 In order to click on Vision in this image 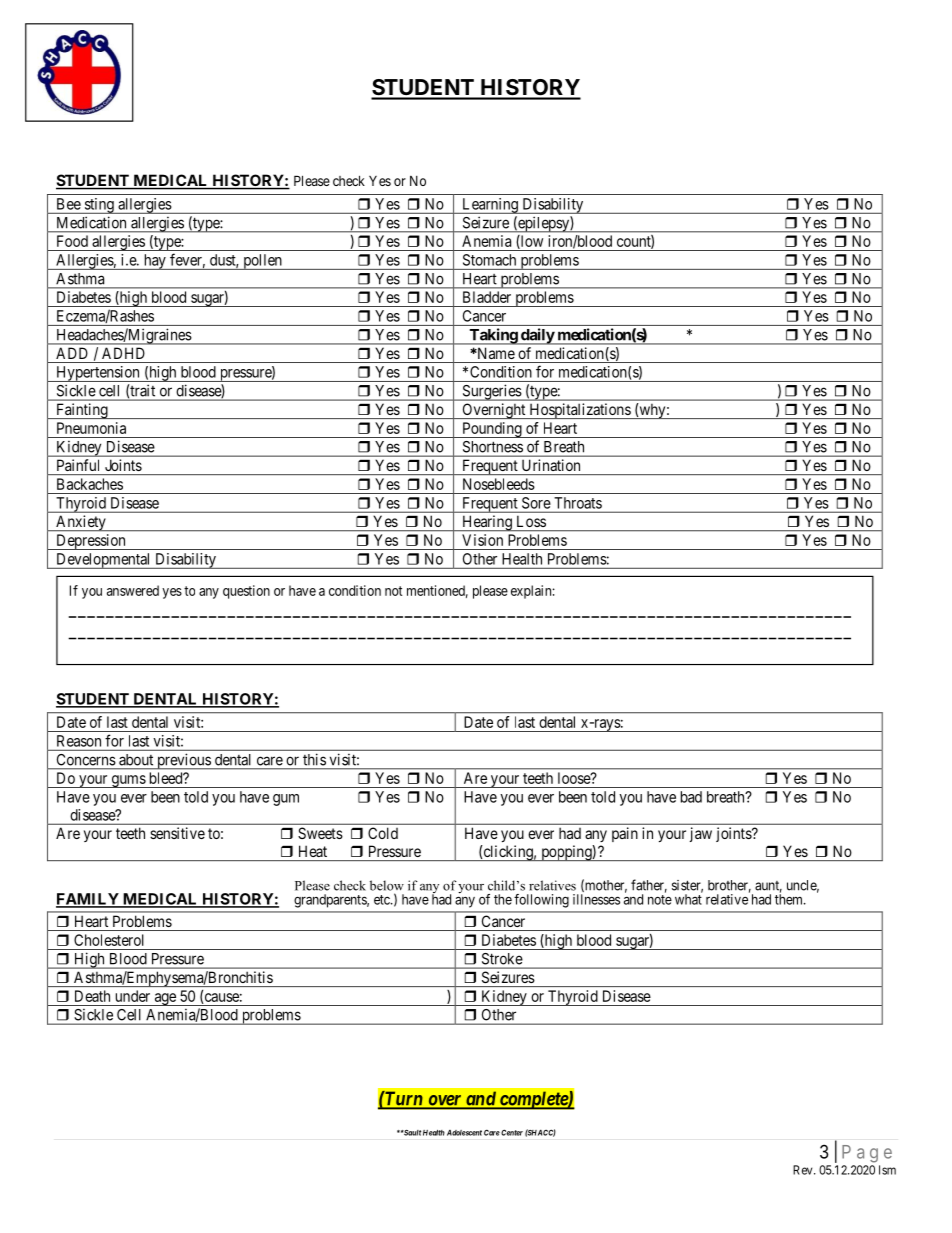, I will do `click(482, 540)`.
